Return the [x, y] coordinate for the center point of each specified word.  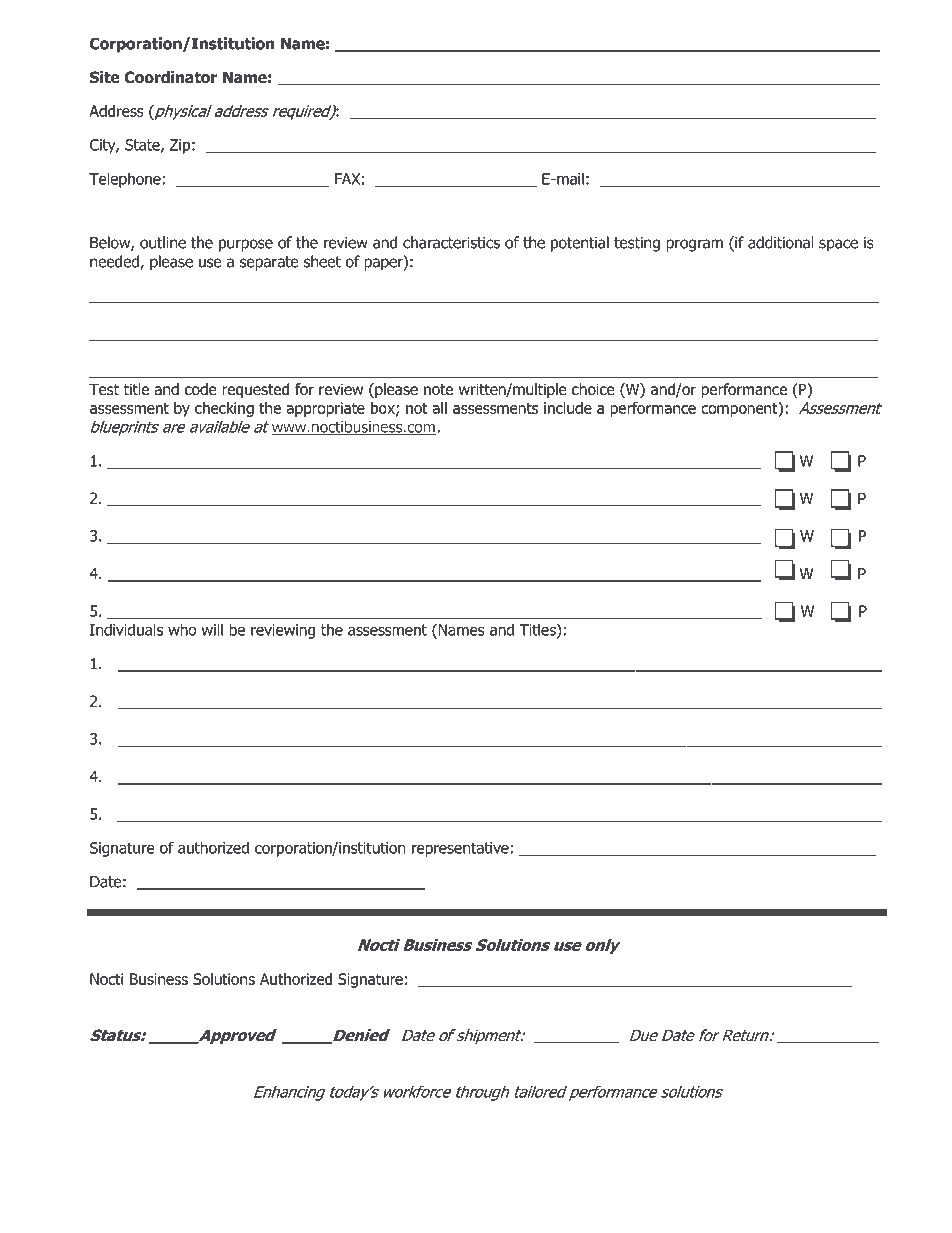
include [568, 408]
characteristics [451, 242]
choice [593, 389]
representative [460, 849]
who [182, 629]
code [201, 389]
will [212, 629]
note [438, 389]
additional [781, 242]
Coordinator [170, 77]
